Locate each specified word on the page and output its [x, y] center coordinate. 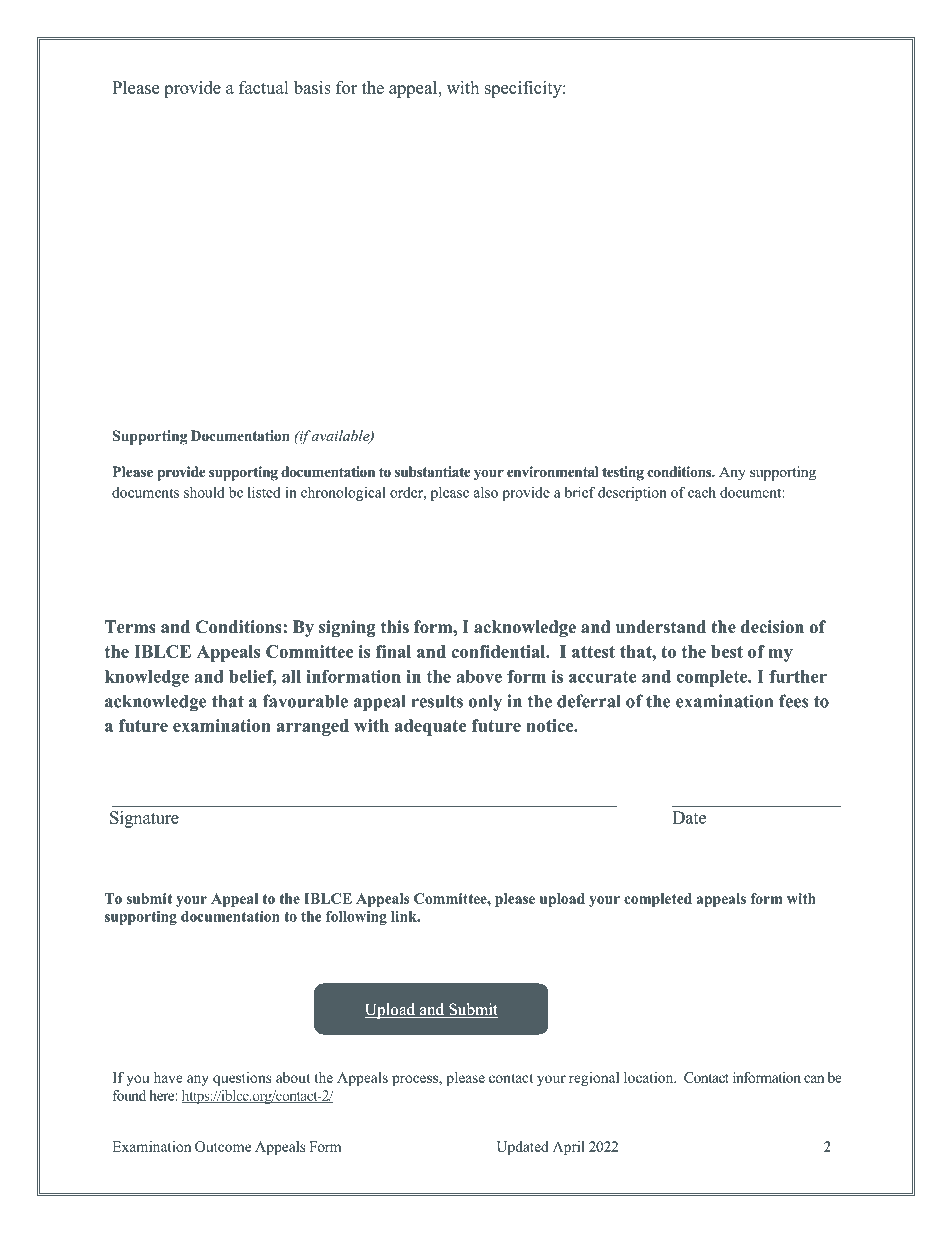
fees [793, 701]
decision [772, 627]
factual [264, 87]
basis [312, 87]
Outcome [223, 1146]
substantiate [433, 471]
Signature [144, 819]
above [479, 676]
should [204, 492]
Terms [130, 627]
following [356, 918]
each [702, 492]
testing [623, 473]
